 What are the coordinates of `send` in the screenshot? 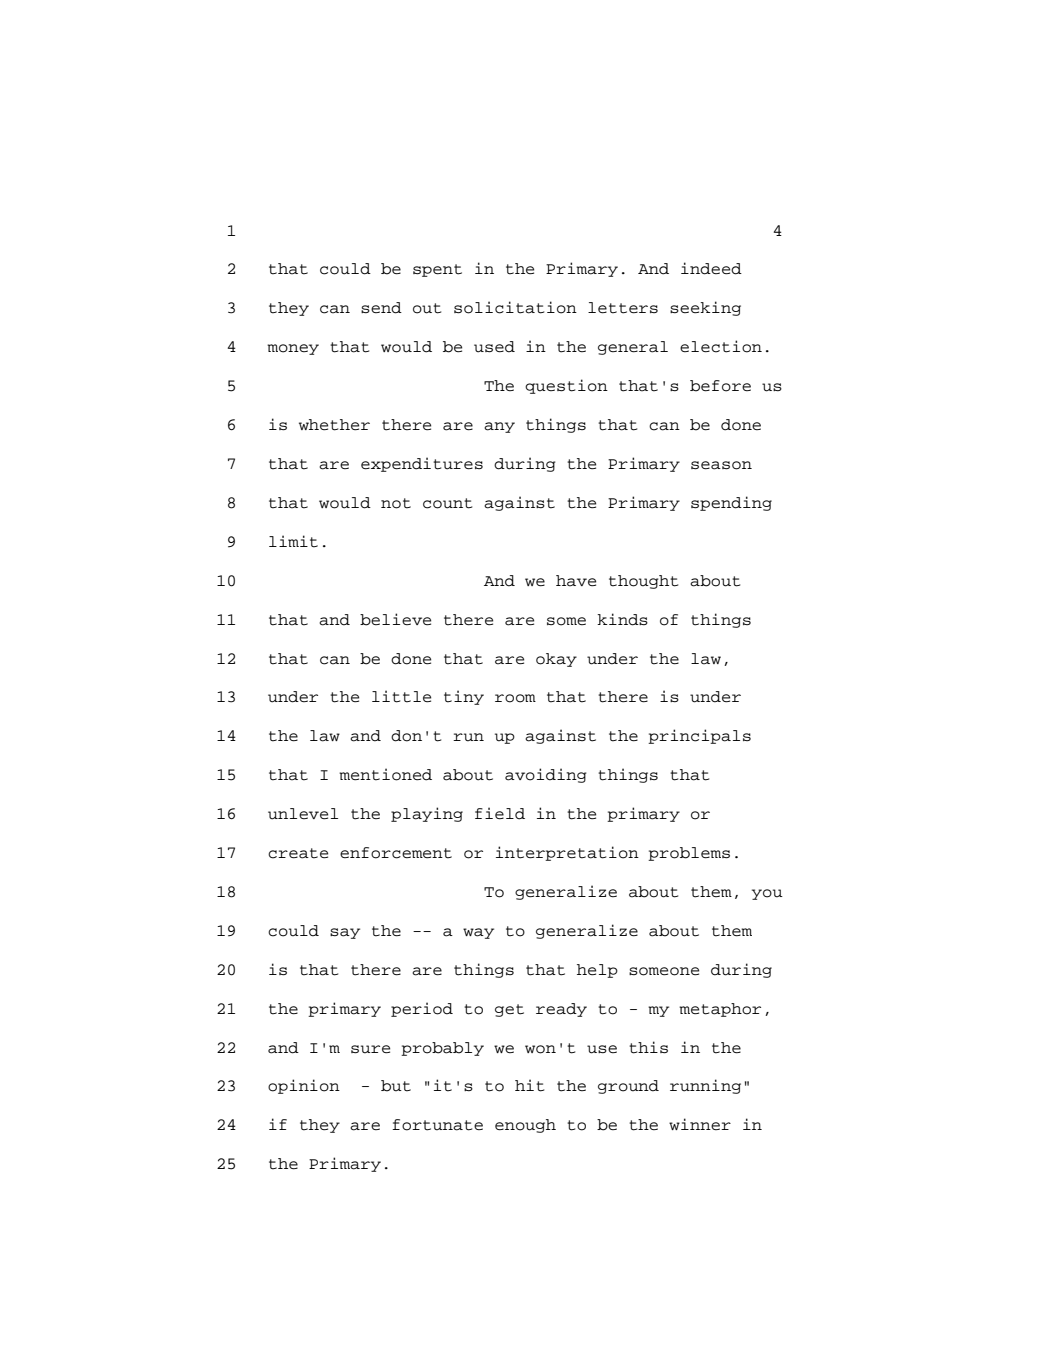 It's located at (381, 308).
